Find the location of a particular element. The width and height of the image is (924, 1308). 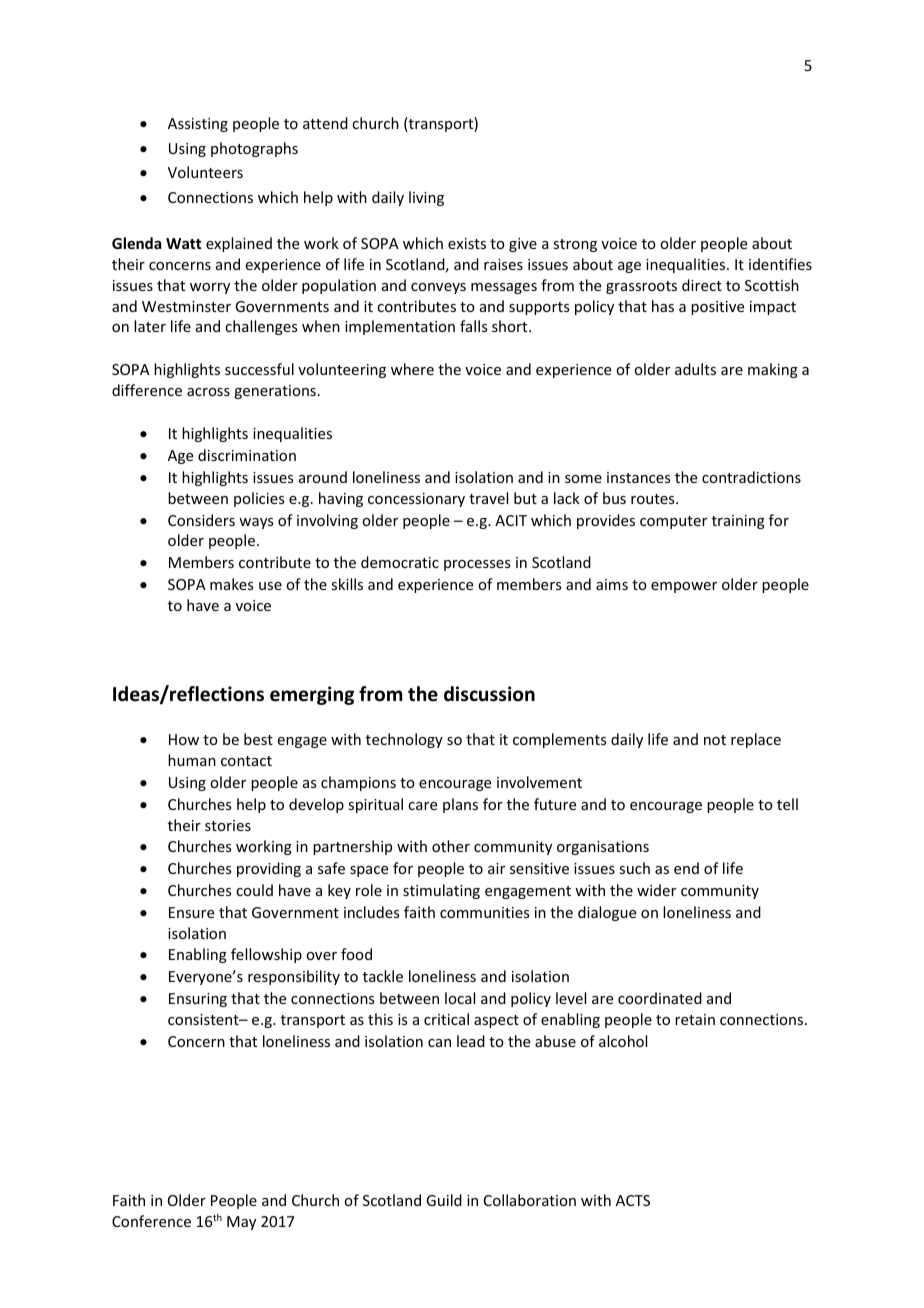

How is located at coordinates (184, 739).
